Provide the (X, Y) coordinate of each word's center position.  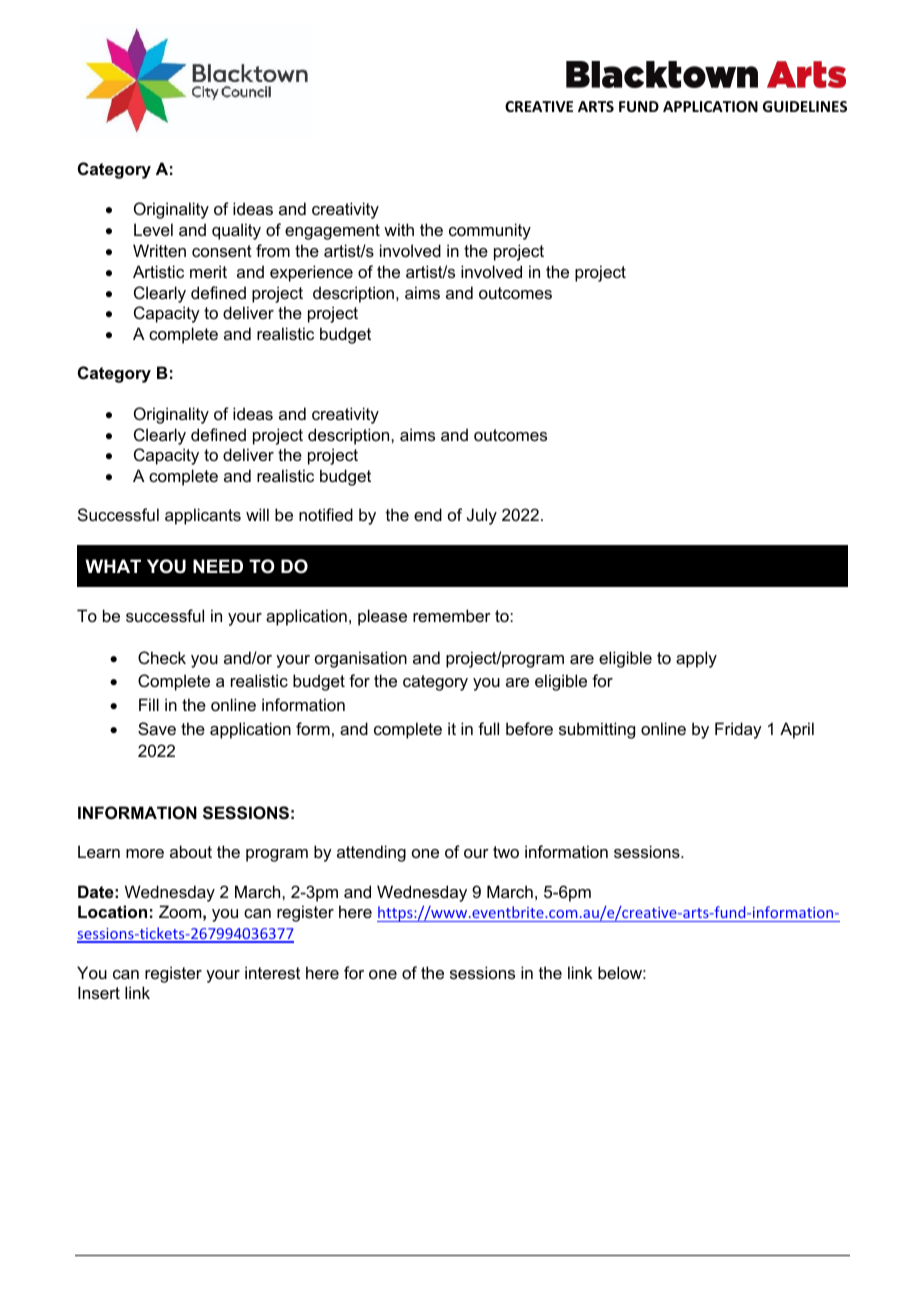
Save (157, 728)
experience (311, 273)
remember (452, 615)
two (506, 852)
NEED (218, 566)
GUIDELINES (805, 106)
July (482, 516)
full (488, 728)
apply (696, 659)
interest (272, 972)
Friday (738, 730)
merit (208, 271)
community (490, 231)
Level (153, 229)
